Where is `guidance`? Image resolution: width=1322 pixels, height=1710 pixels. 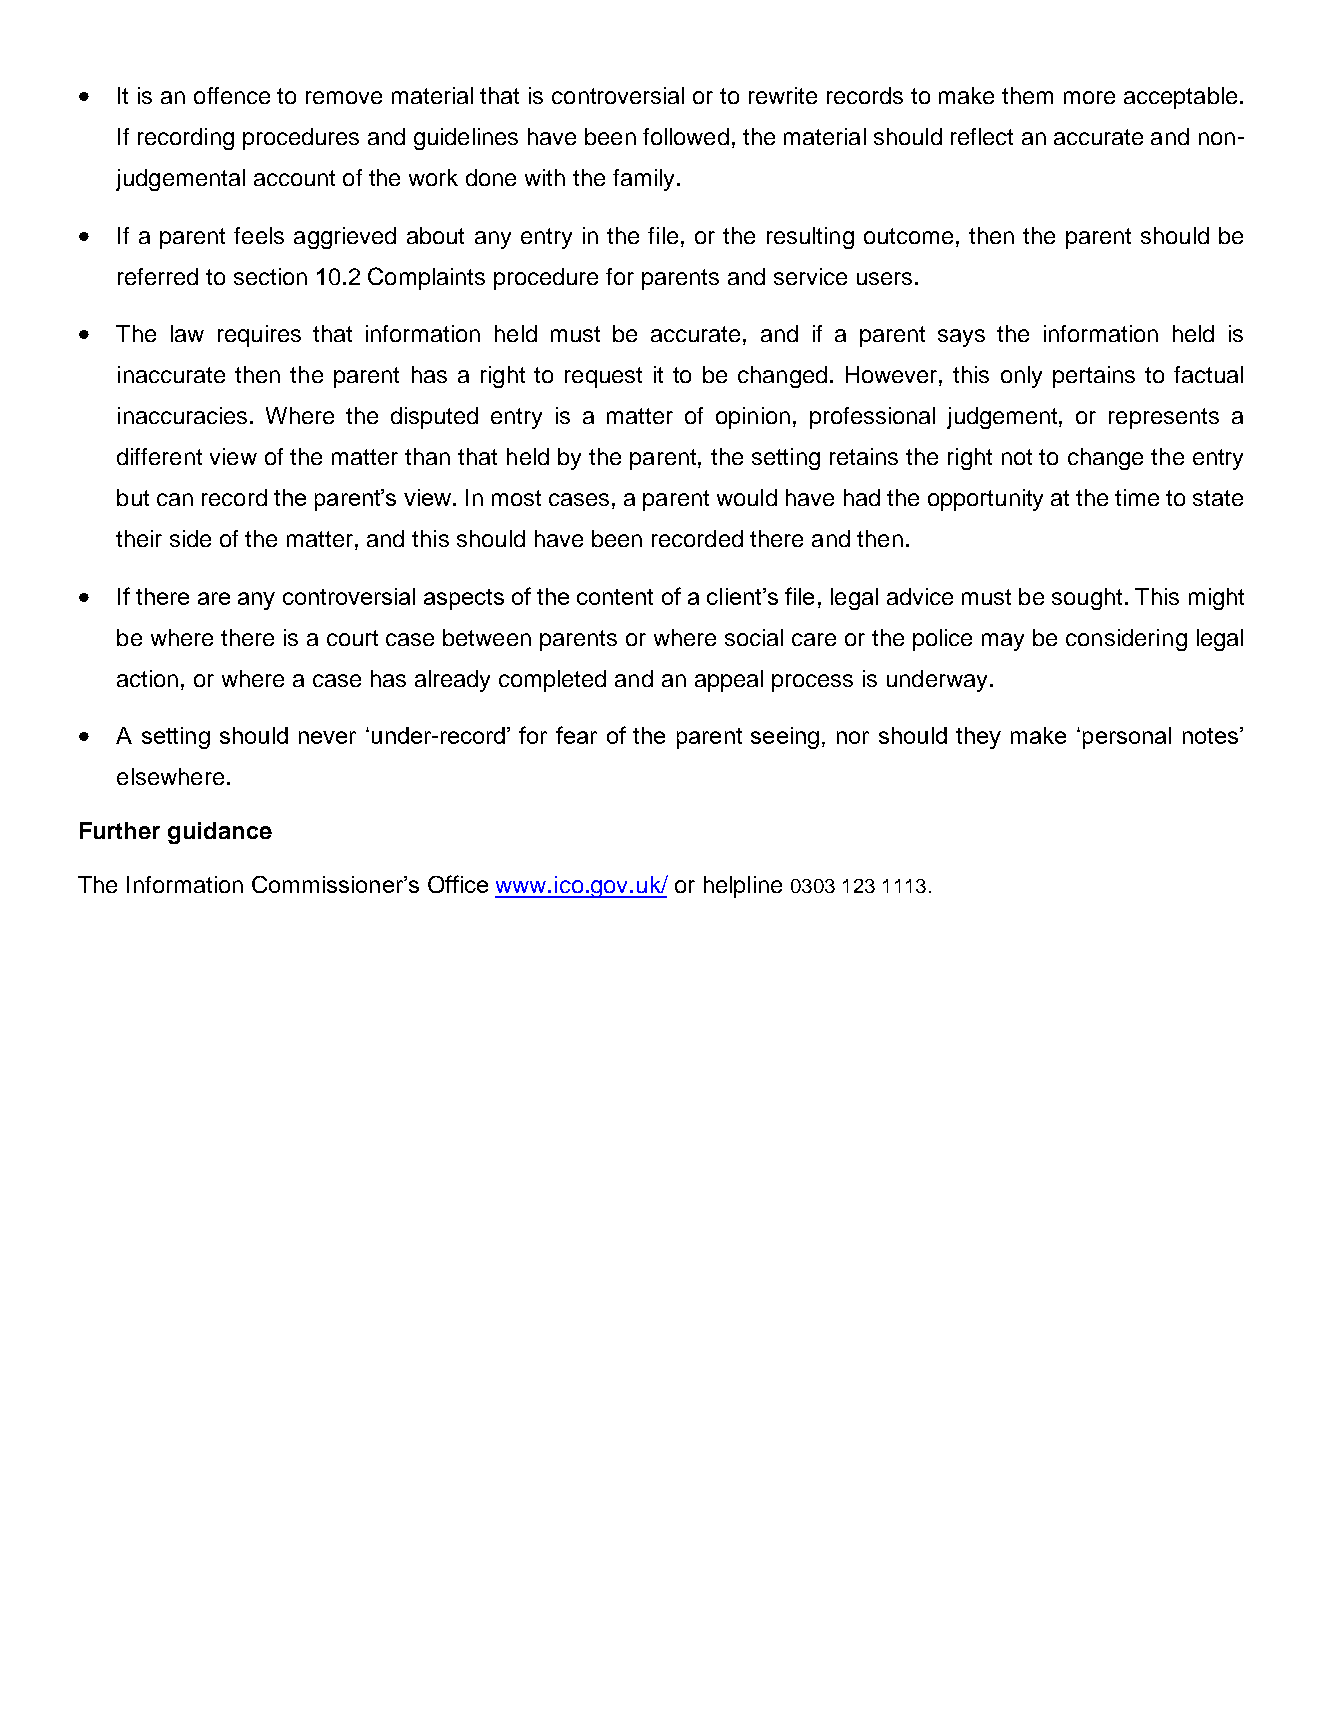 guidance is located at coordinates (220, 833).
